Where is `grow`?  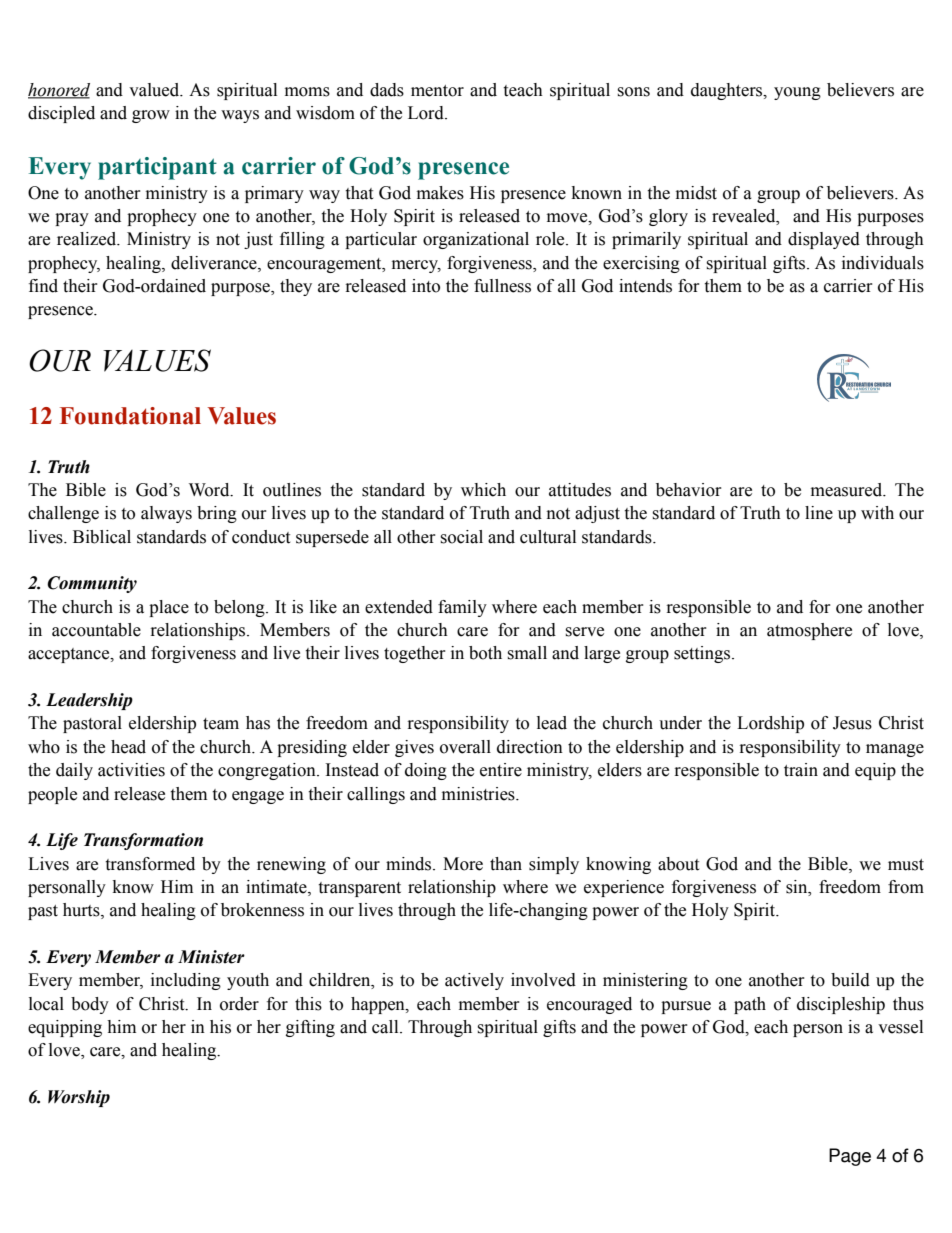
grow is located at coordinates (151, 116).
